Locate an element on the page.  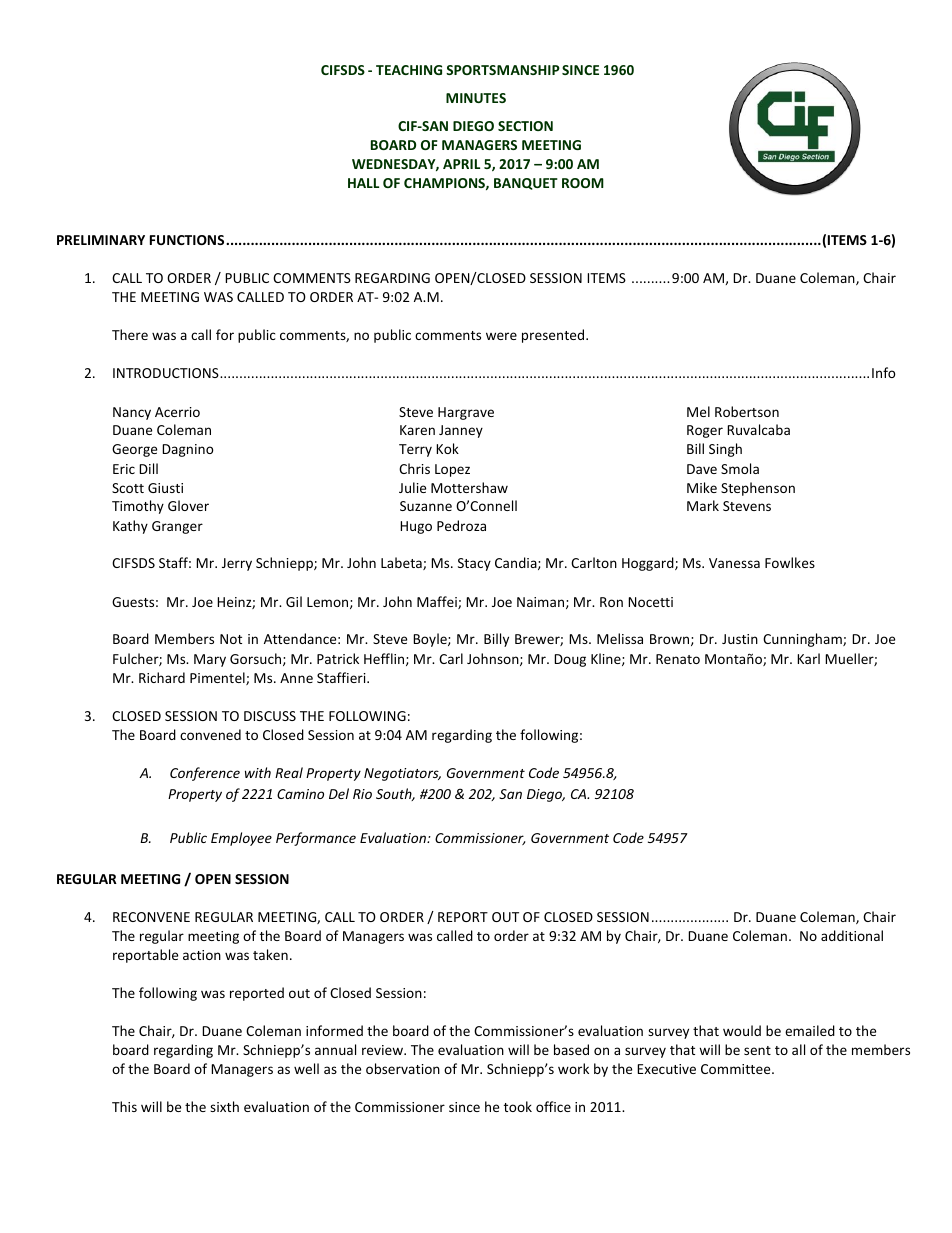
Jerry is located at coordinates (237, 564).
